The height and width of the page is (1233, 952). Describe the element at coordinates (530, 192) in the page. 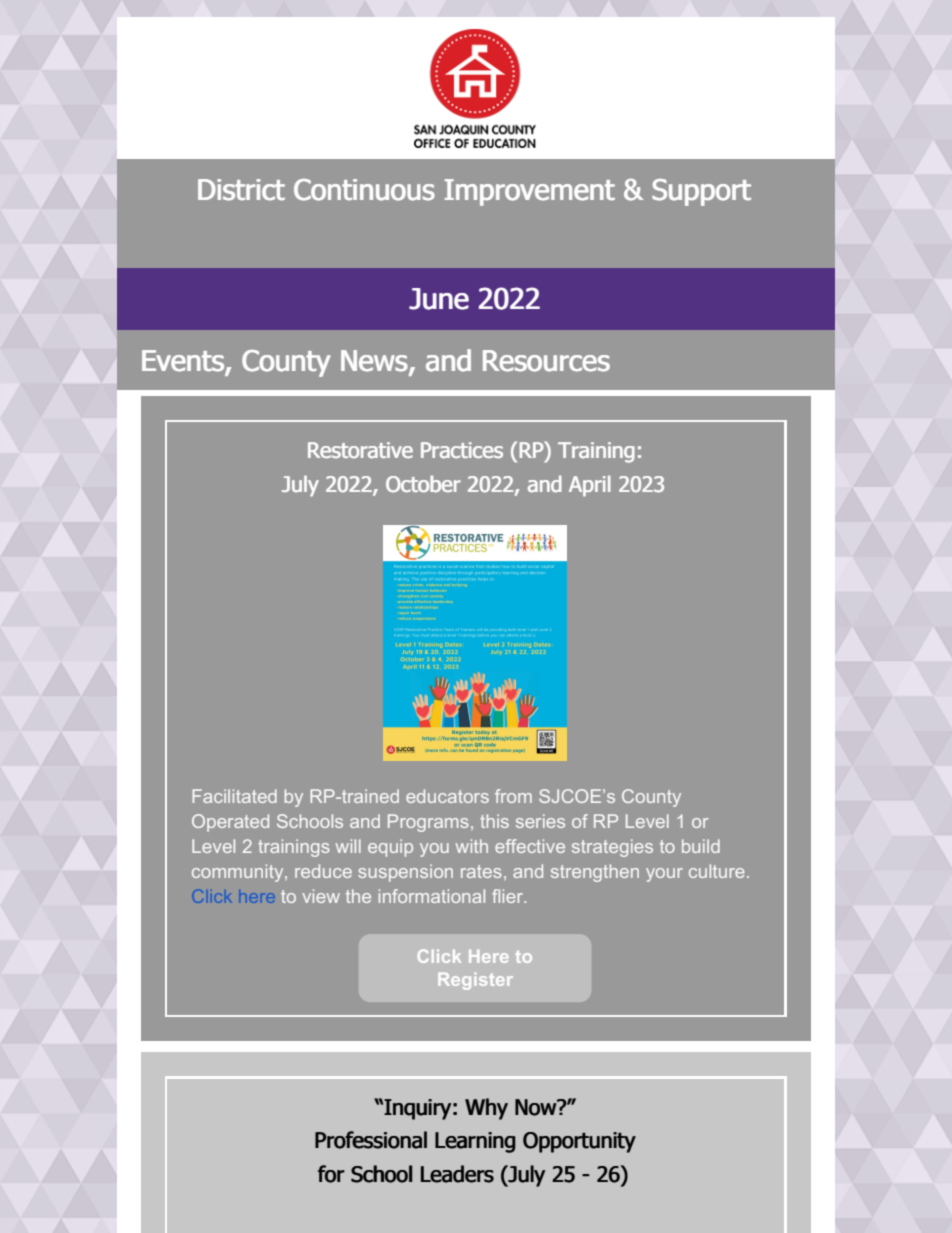

I see `Improvement` at that location.
